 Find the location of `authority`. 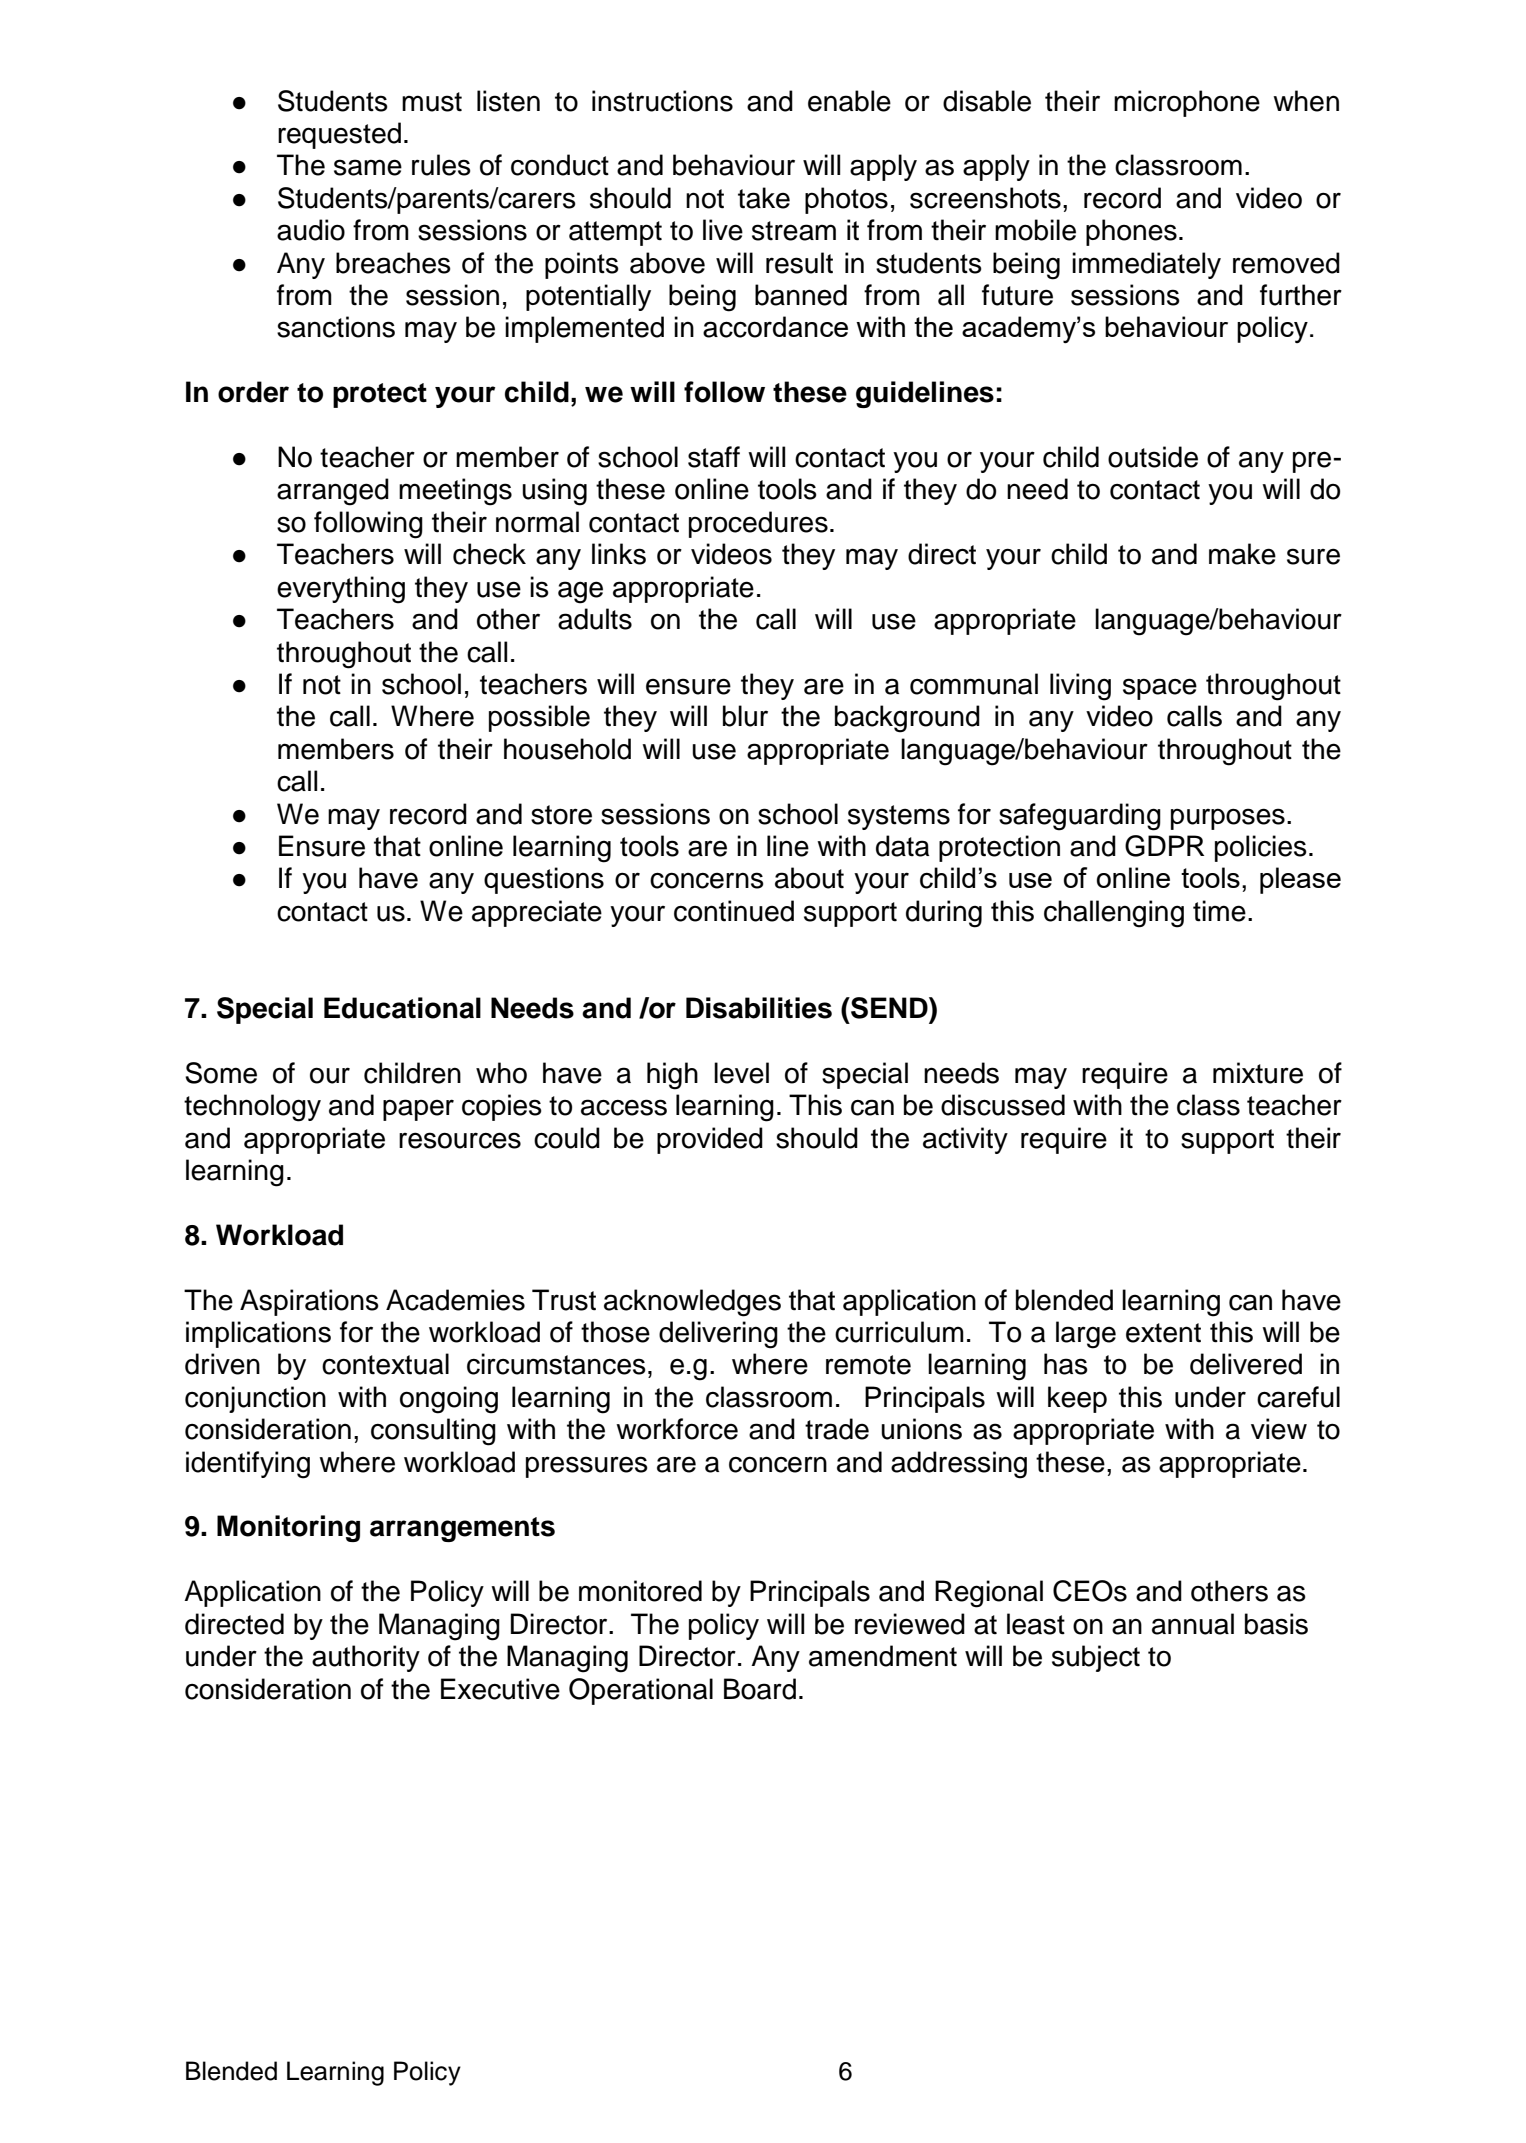

authority is located at coordinates (366, 1658).
